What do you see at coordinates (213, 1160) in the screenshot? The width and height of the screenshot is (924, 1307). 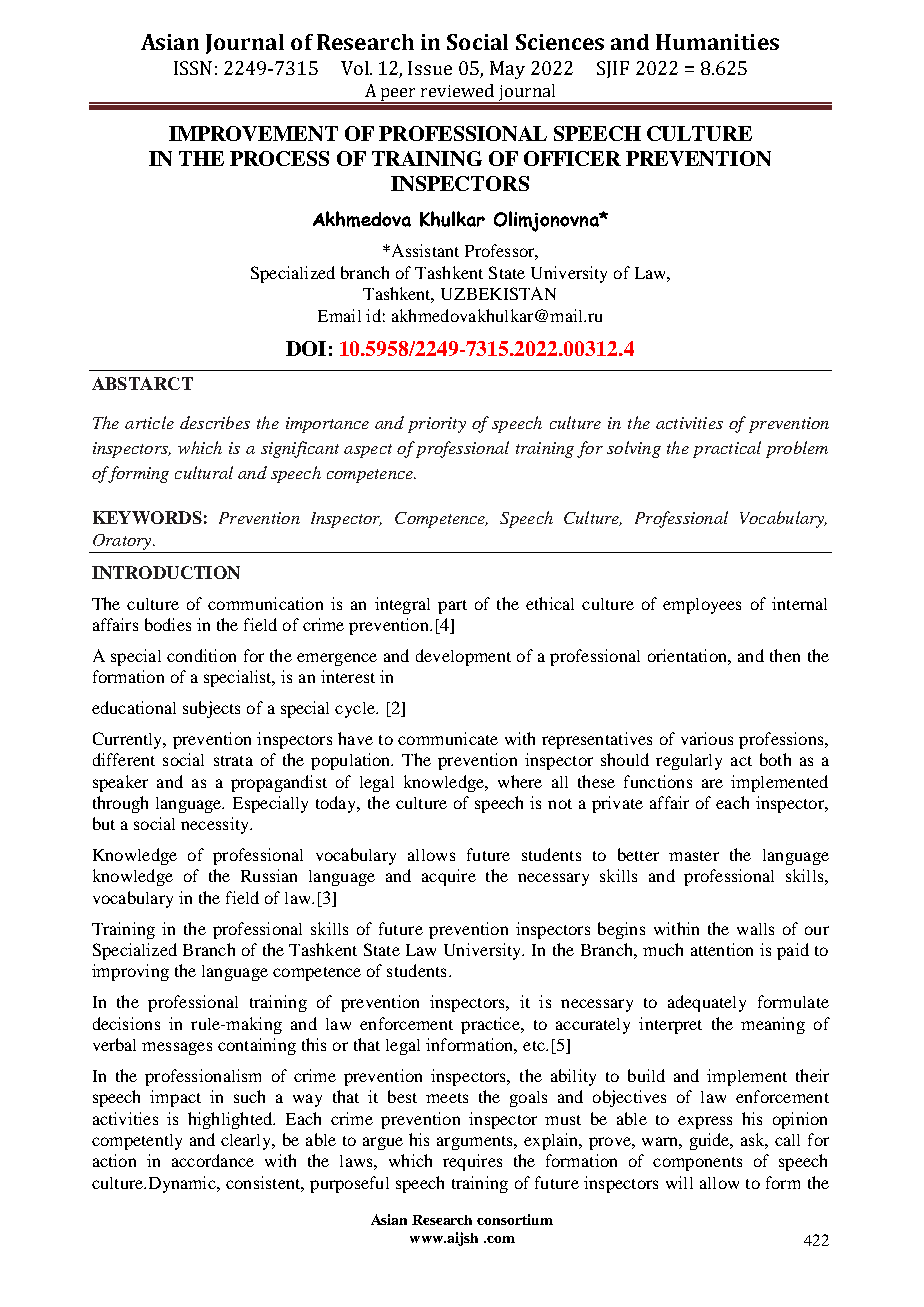 I see `accordance` at bounding box center [213, 1160].
